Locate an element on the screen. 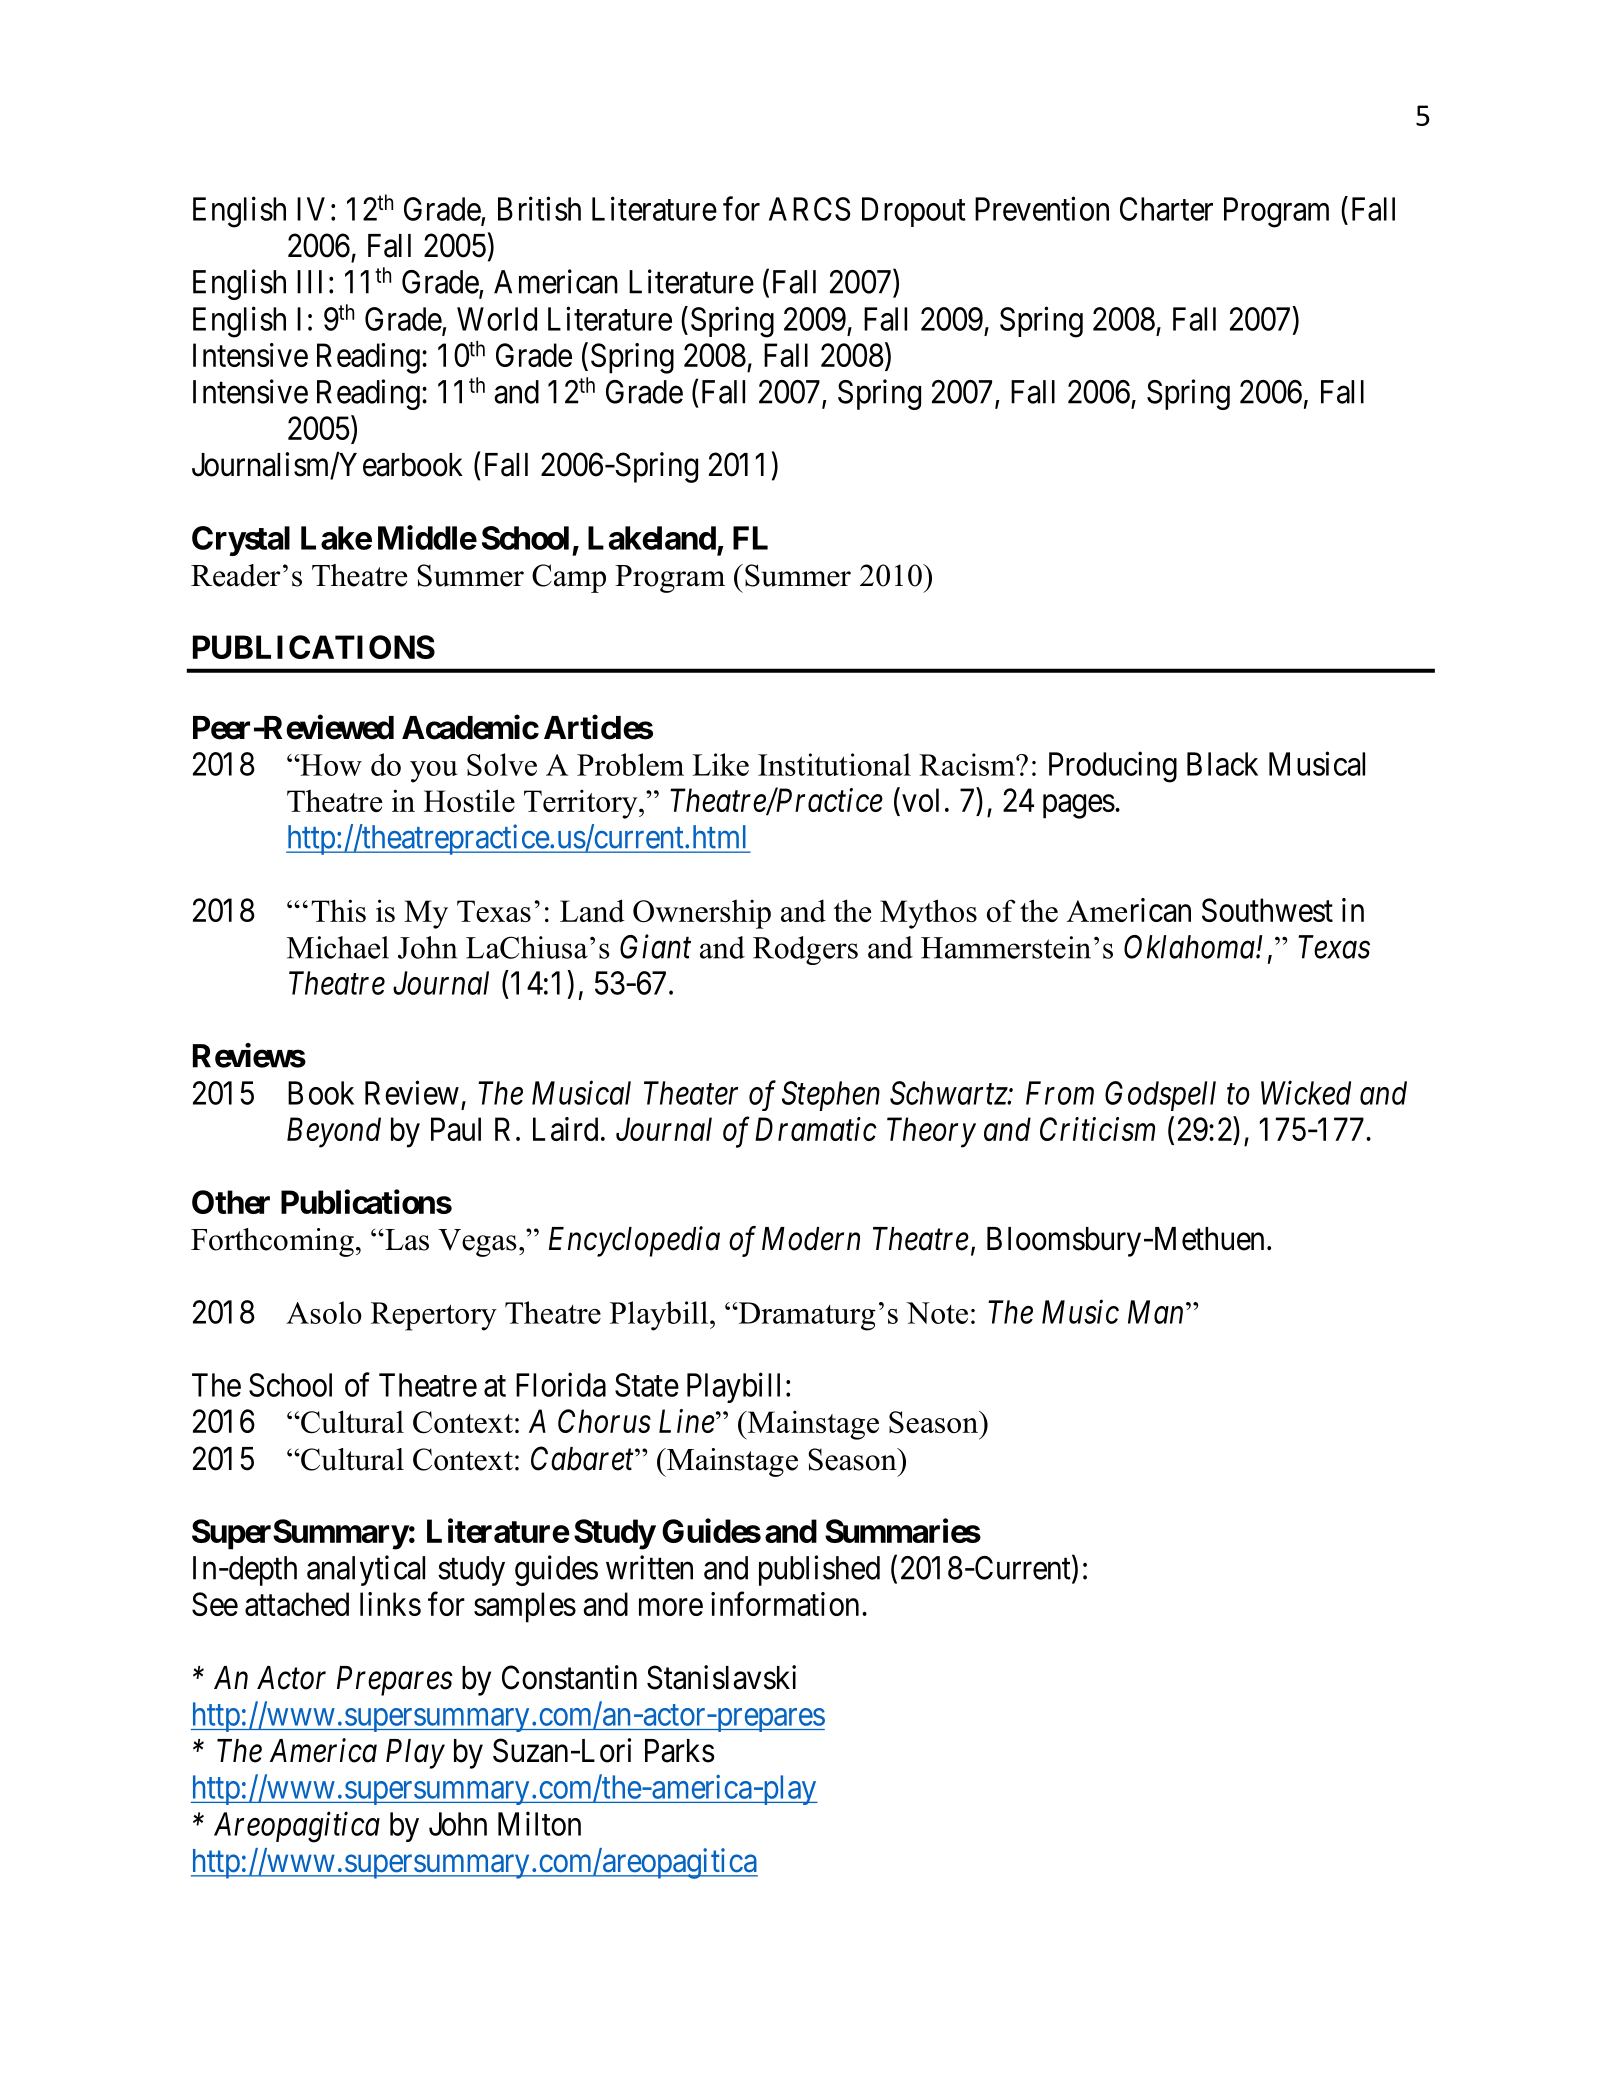 The image size is (1621, 2097). Oklahoma is located at coordinates (1190, 947).
